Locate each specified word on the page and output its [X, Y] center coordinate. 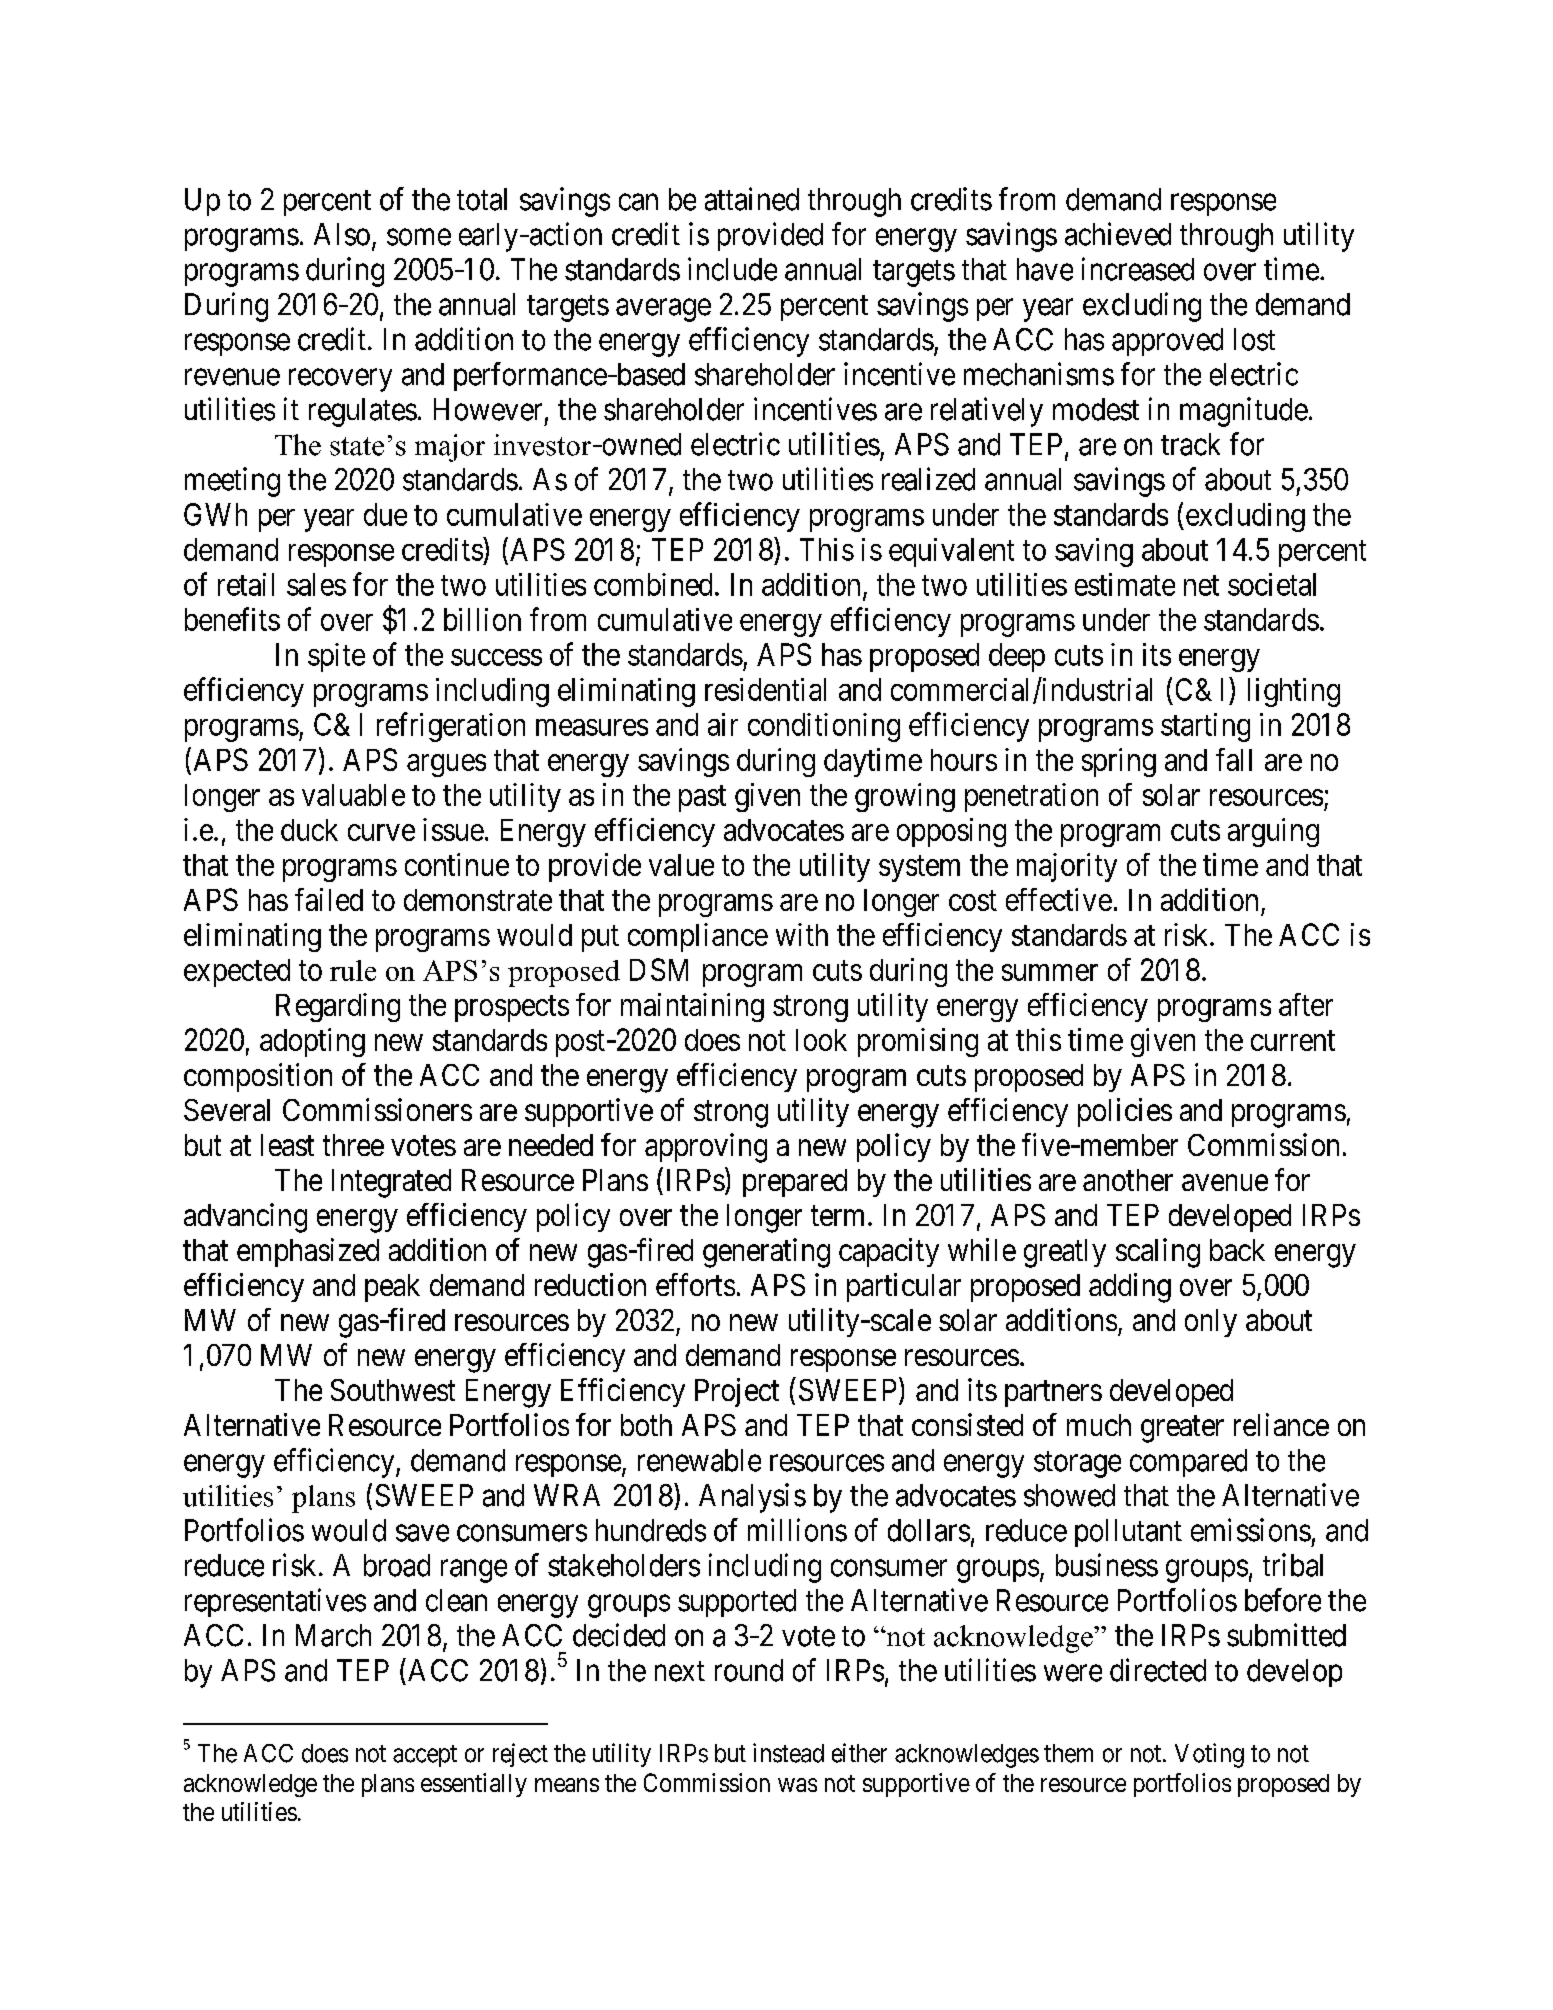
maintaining [692, 1007]
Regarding [338, 1007]
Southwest [393, 1390]
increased [1138, 269]
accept [425, 1756]
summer [1050, 972]
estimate [1125, 584]
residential [765, 689]
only [1211, 1323]
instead [788, 1753]
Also [342, 234]
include [732, 269]
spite [336, 657]
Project [737, 1392]
